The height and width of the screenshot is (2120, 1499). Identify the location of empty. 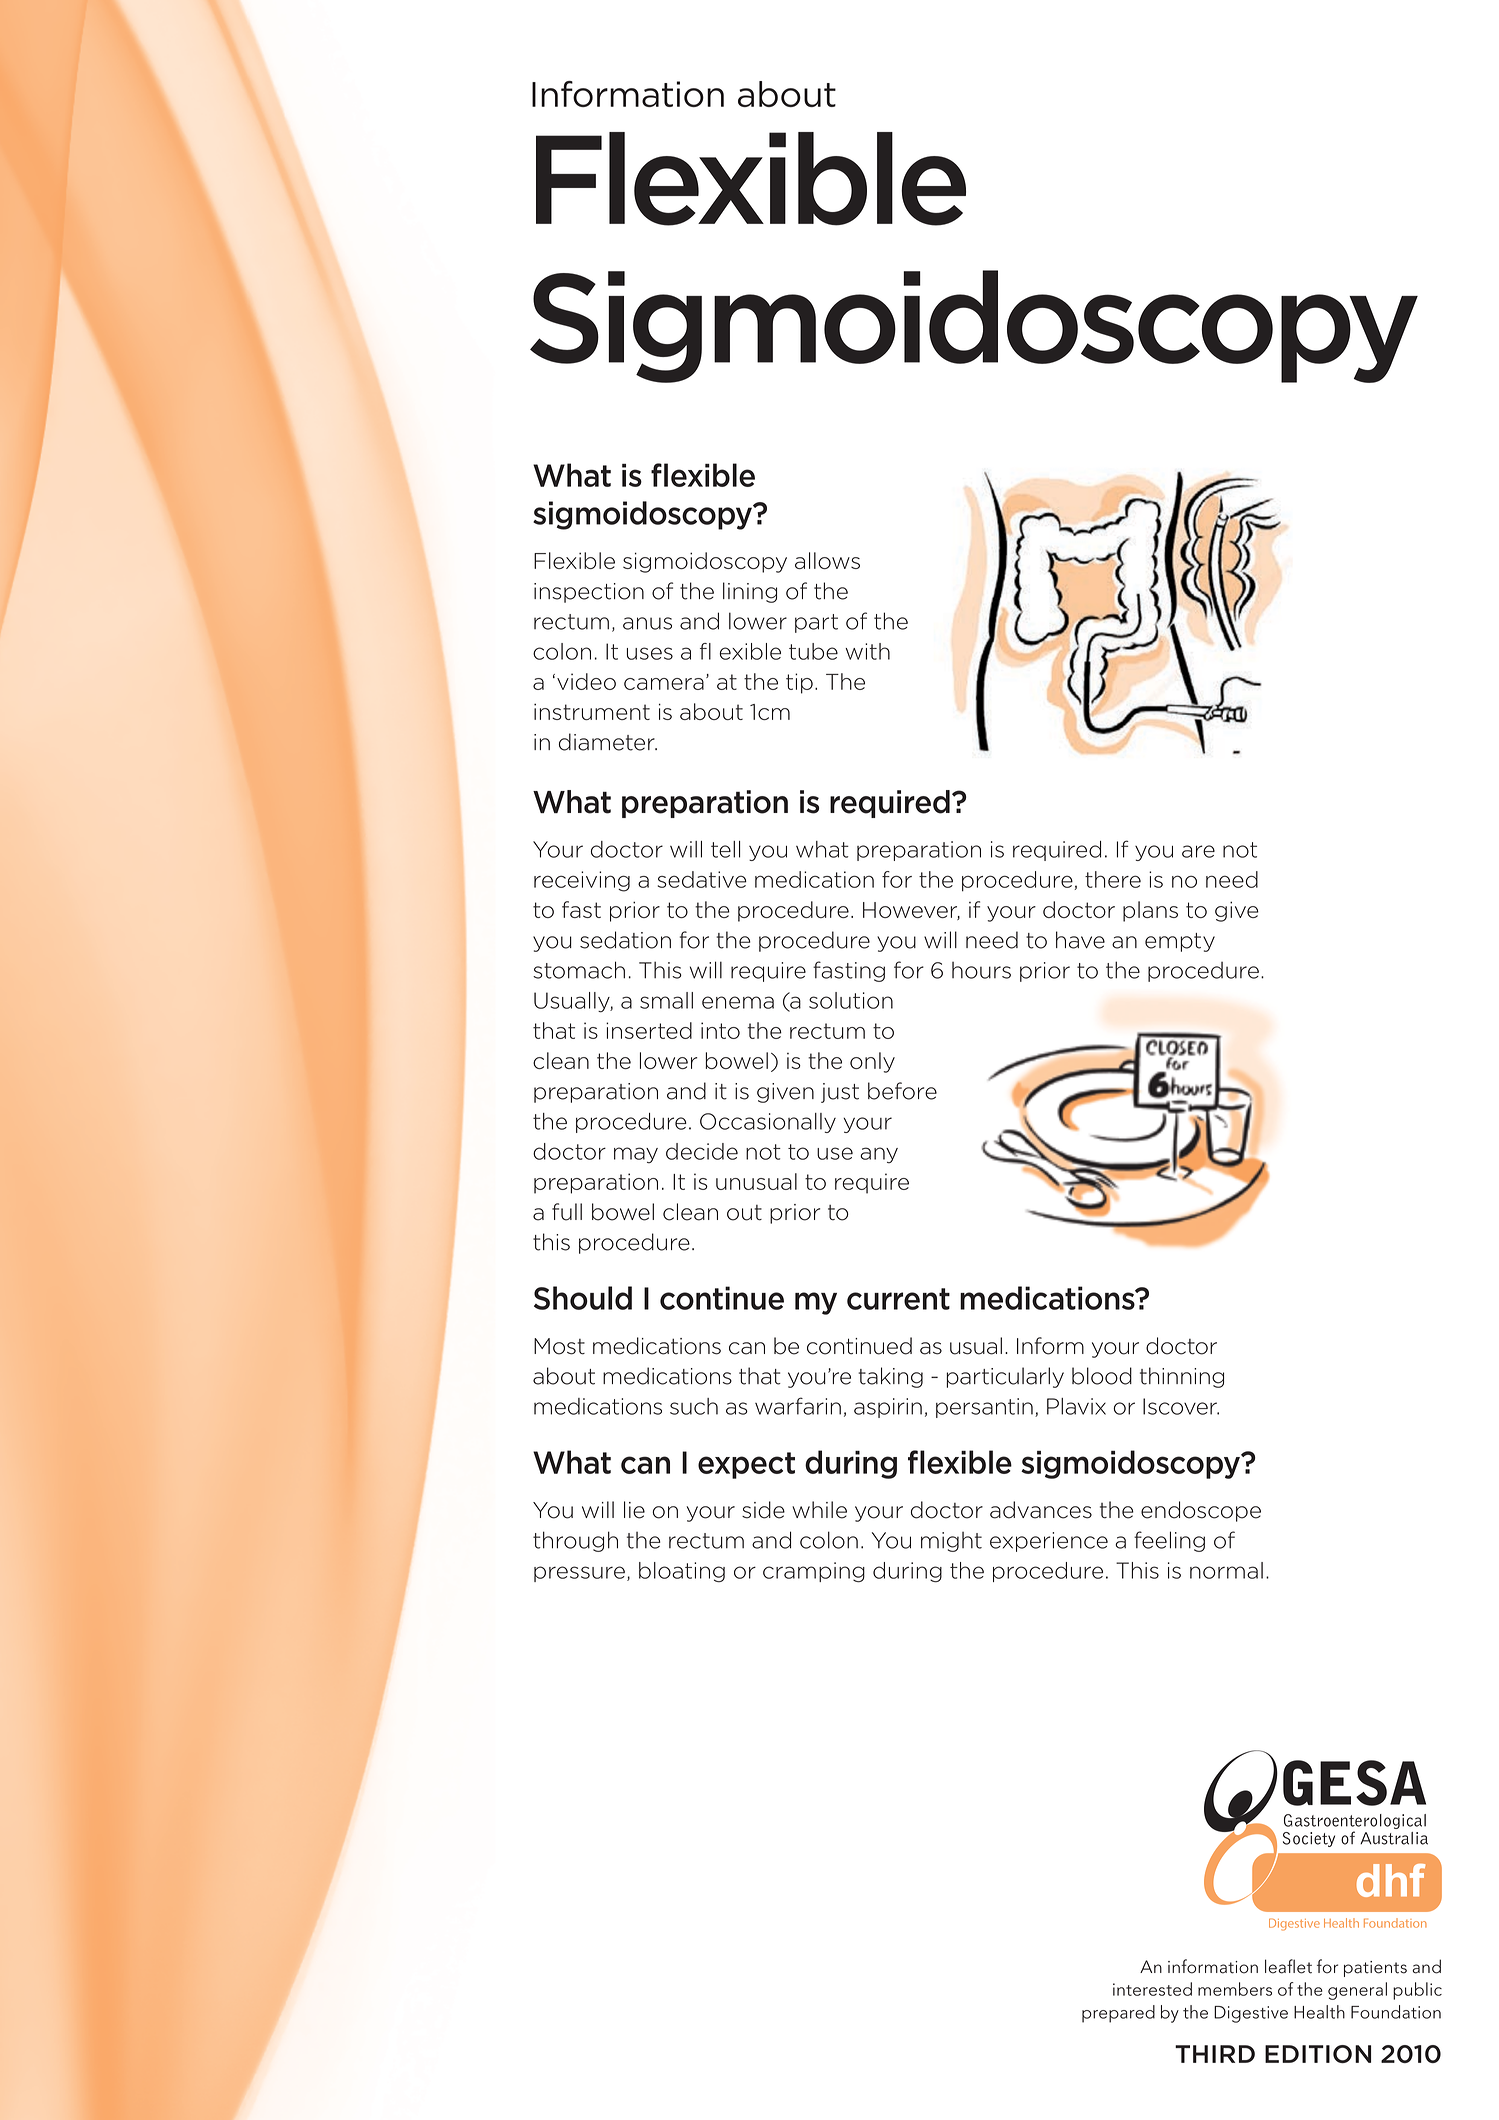
(1180, 942).
